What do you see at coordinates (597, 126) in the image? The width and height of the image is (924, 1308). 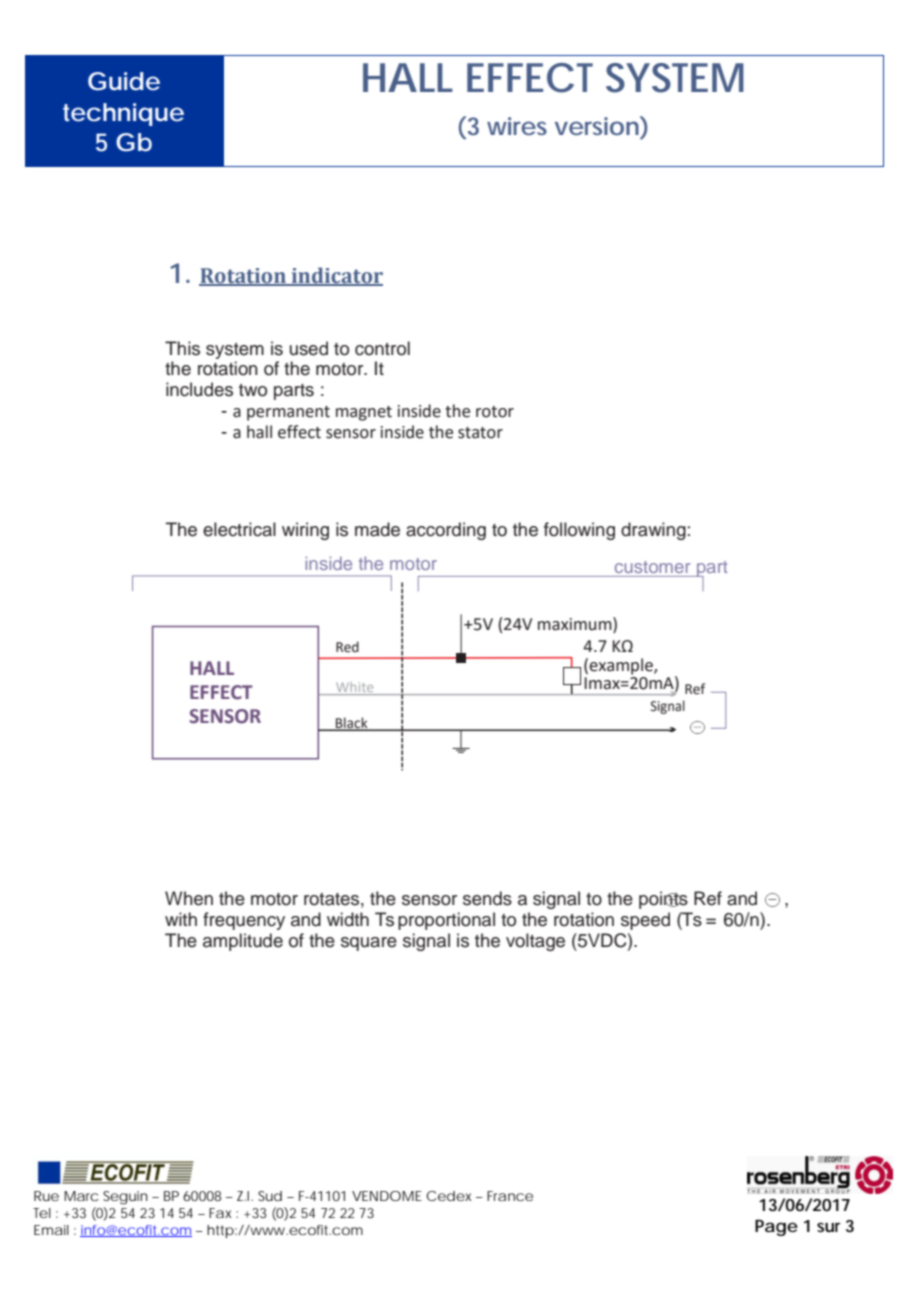 I see `version` at bounding box center [597, 126].
